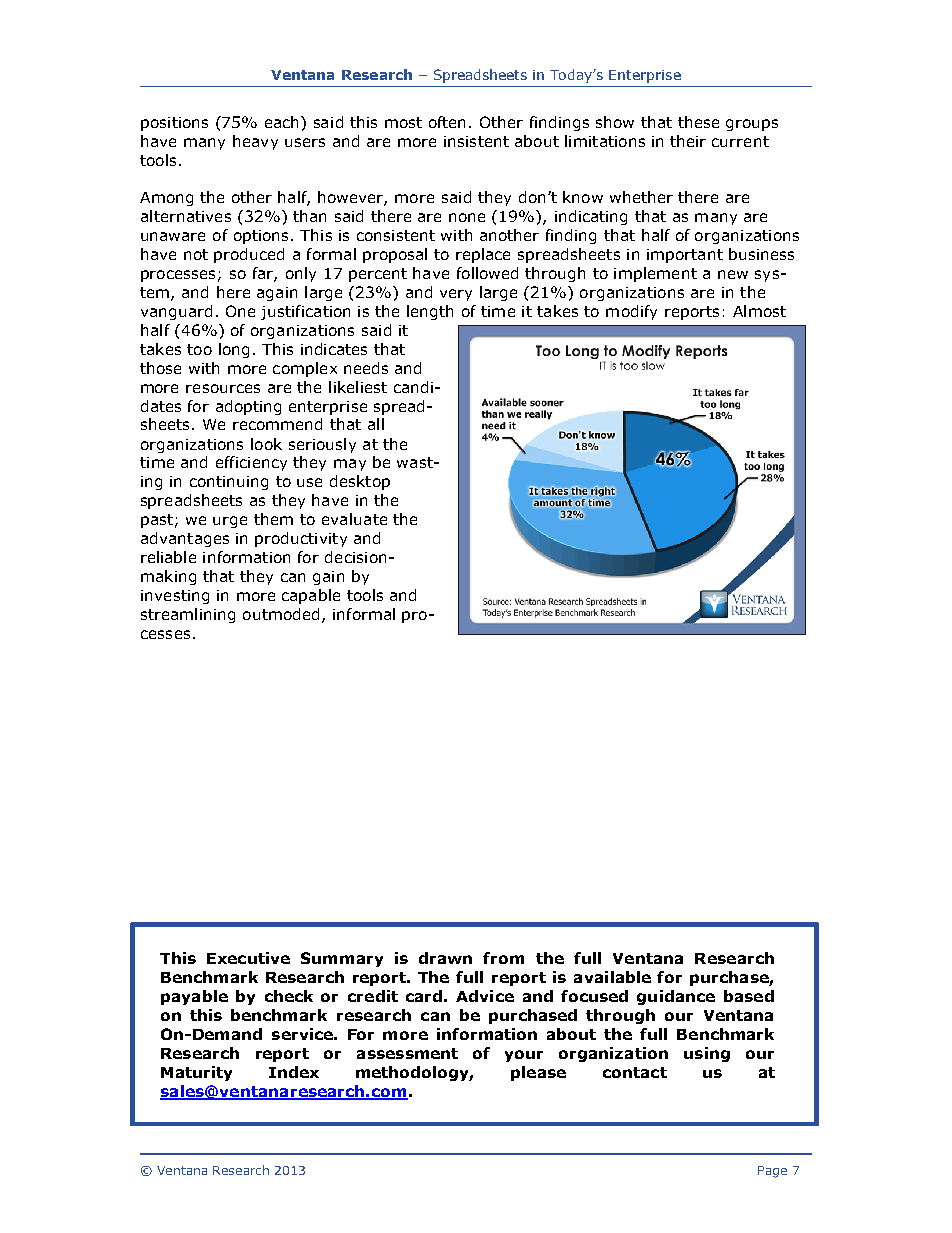 The image size is (952, 1233). Describe the element at coordinates (196, 1073) in the screenshot. I see `Maturity` at that location.
